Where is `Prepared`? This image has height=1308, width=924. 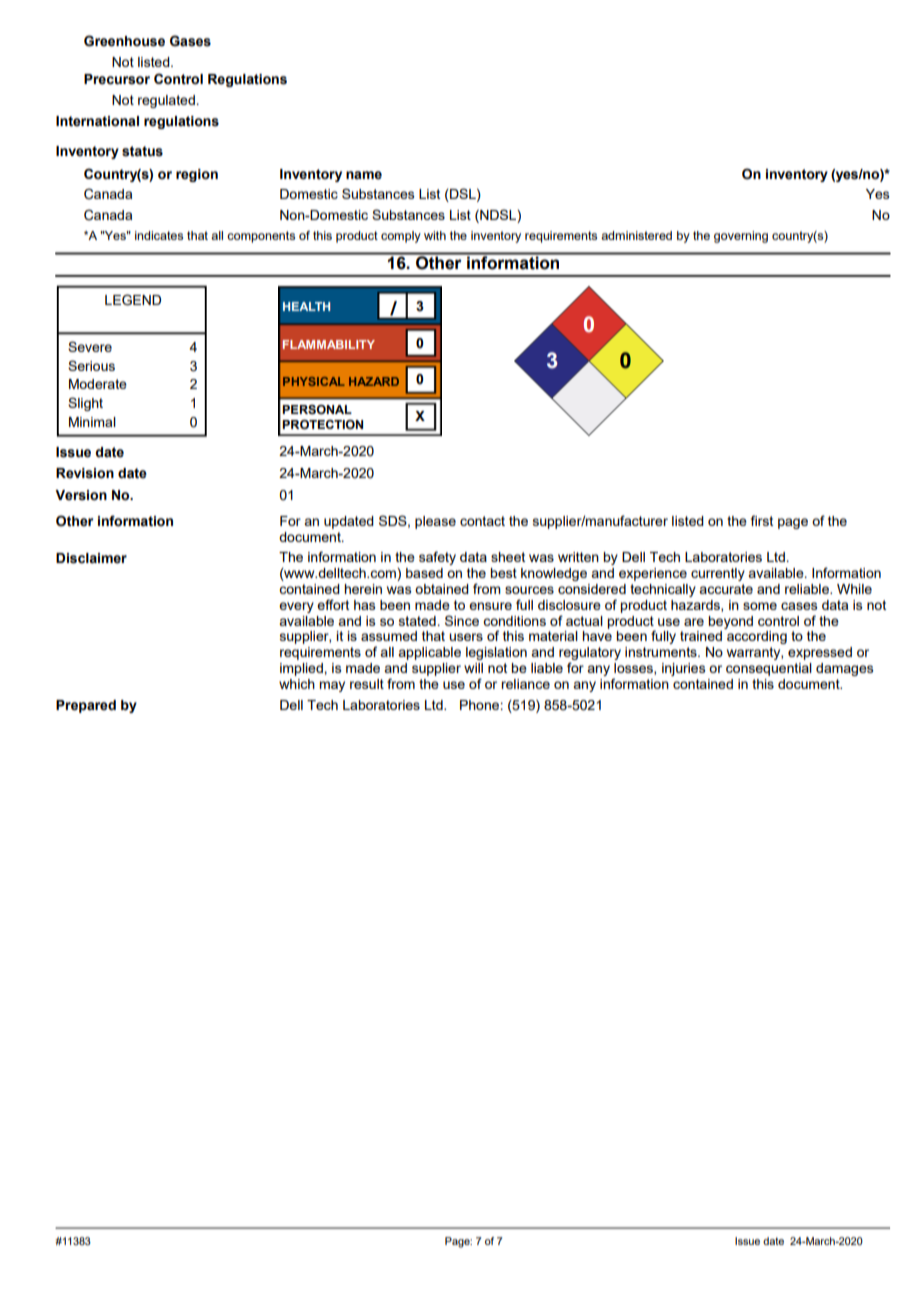 Prepared is located at coordinates (86, 706).
